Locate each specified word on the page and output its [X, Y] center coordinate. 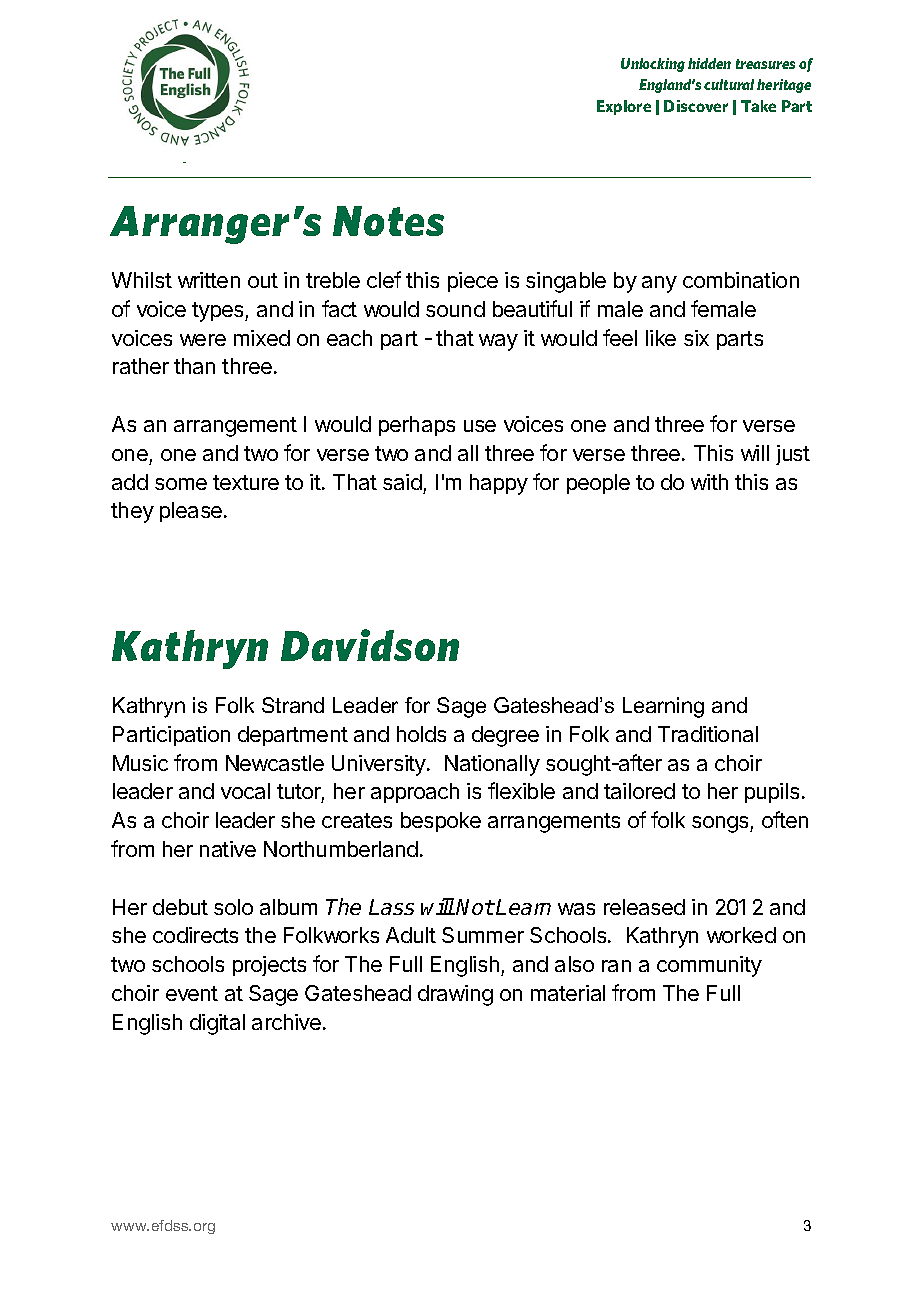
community [709, 966]
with [709, 482]
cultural [729, 84]
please [192, 512]
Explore [624, 107]
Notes [388, 221]
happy [499, 484]
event [192, 993]
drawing [455, 995]
